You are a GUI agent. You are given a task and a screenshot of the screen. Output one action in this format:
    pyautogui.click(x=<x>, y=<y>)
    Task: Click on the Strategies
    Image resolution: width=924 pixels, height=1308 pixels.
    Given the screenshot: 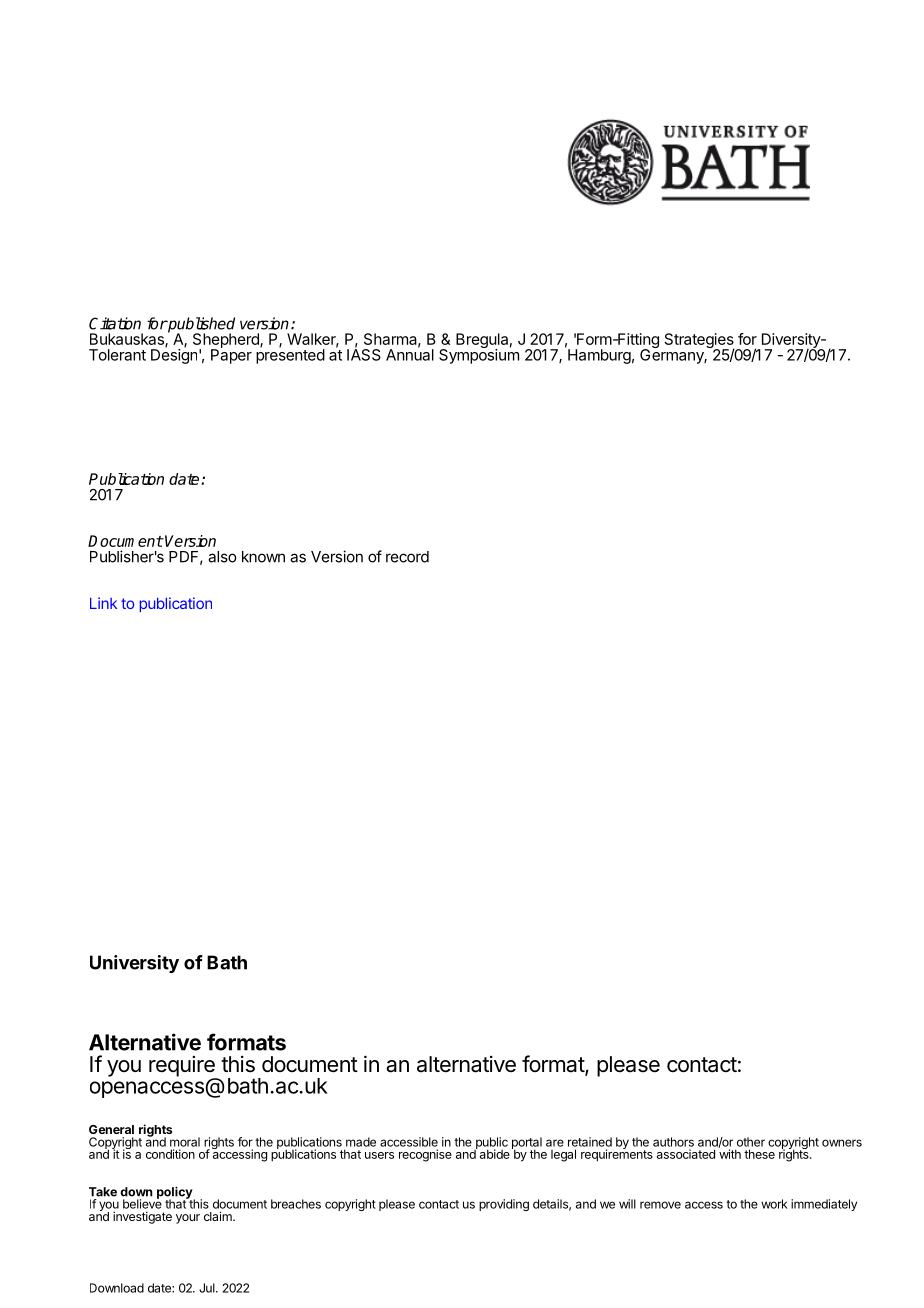 What is the action you would take?
    pyautogui.click(x=700, y=342)
